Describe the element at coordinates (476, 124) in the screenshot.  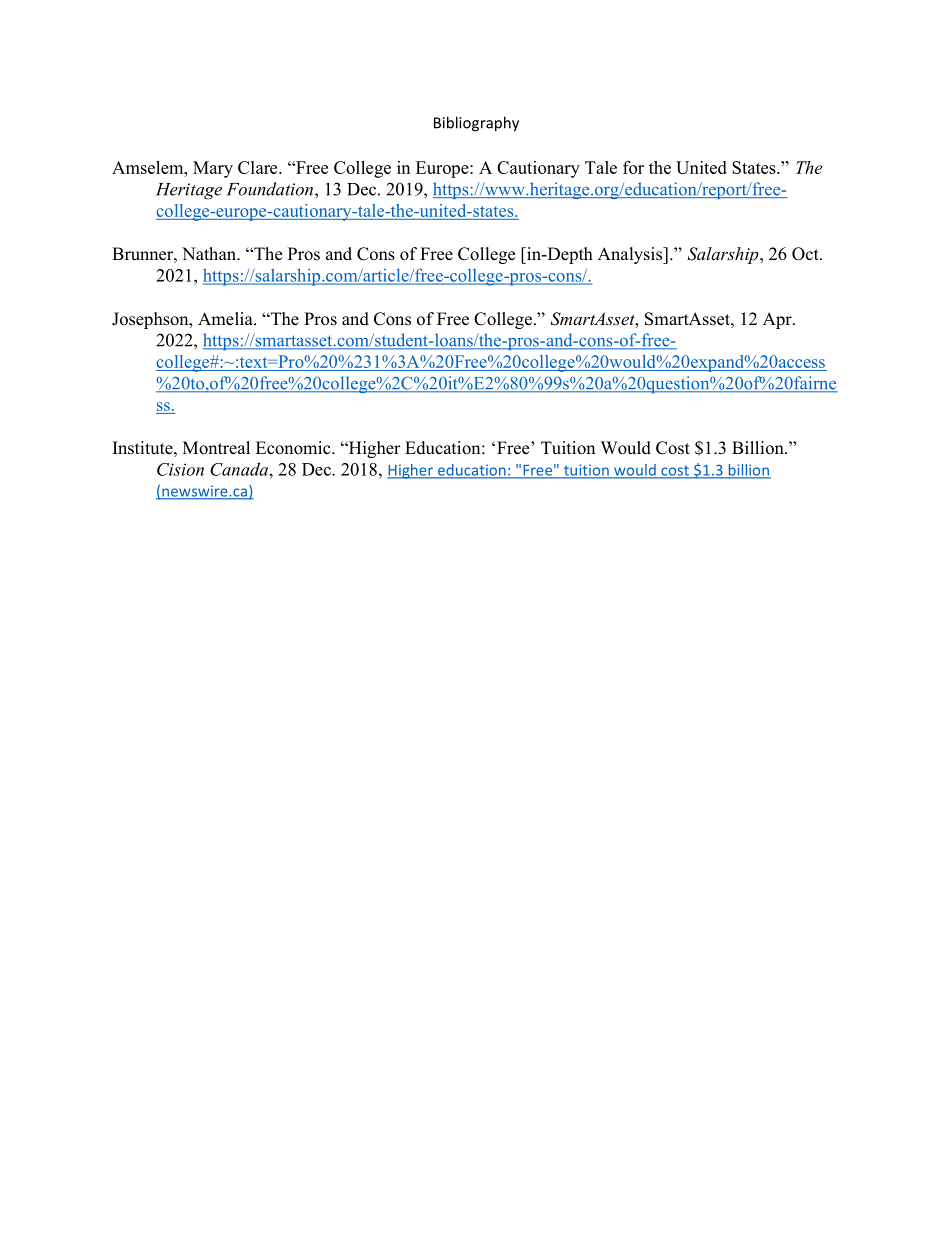
I see `Bibliography` at that location.
